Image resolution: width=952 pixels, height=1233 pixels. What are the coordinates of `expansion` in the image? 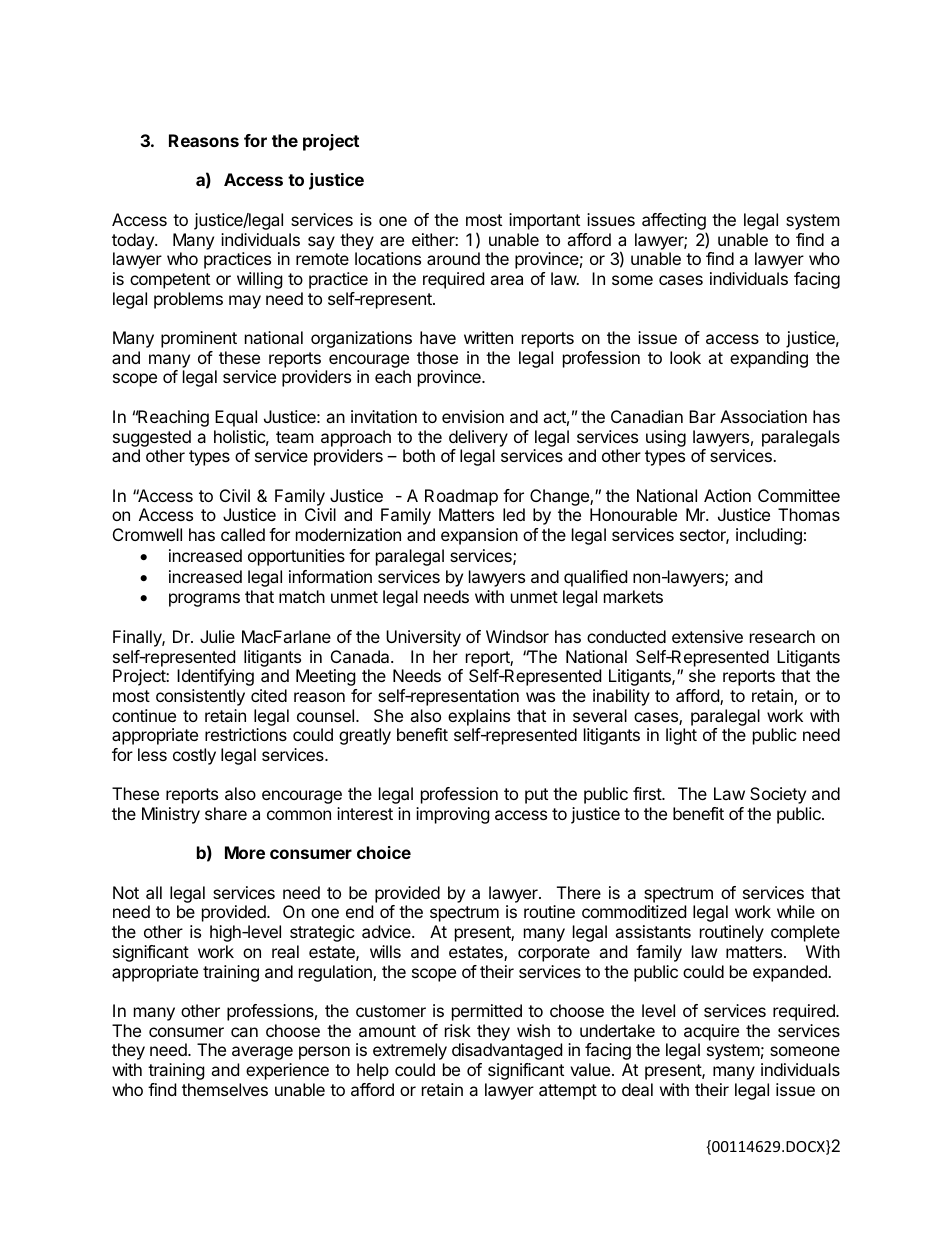 It's located at (479, 536).
